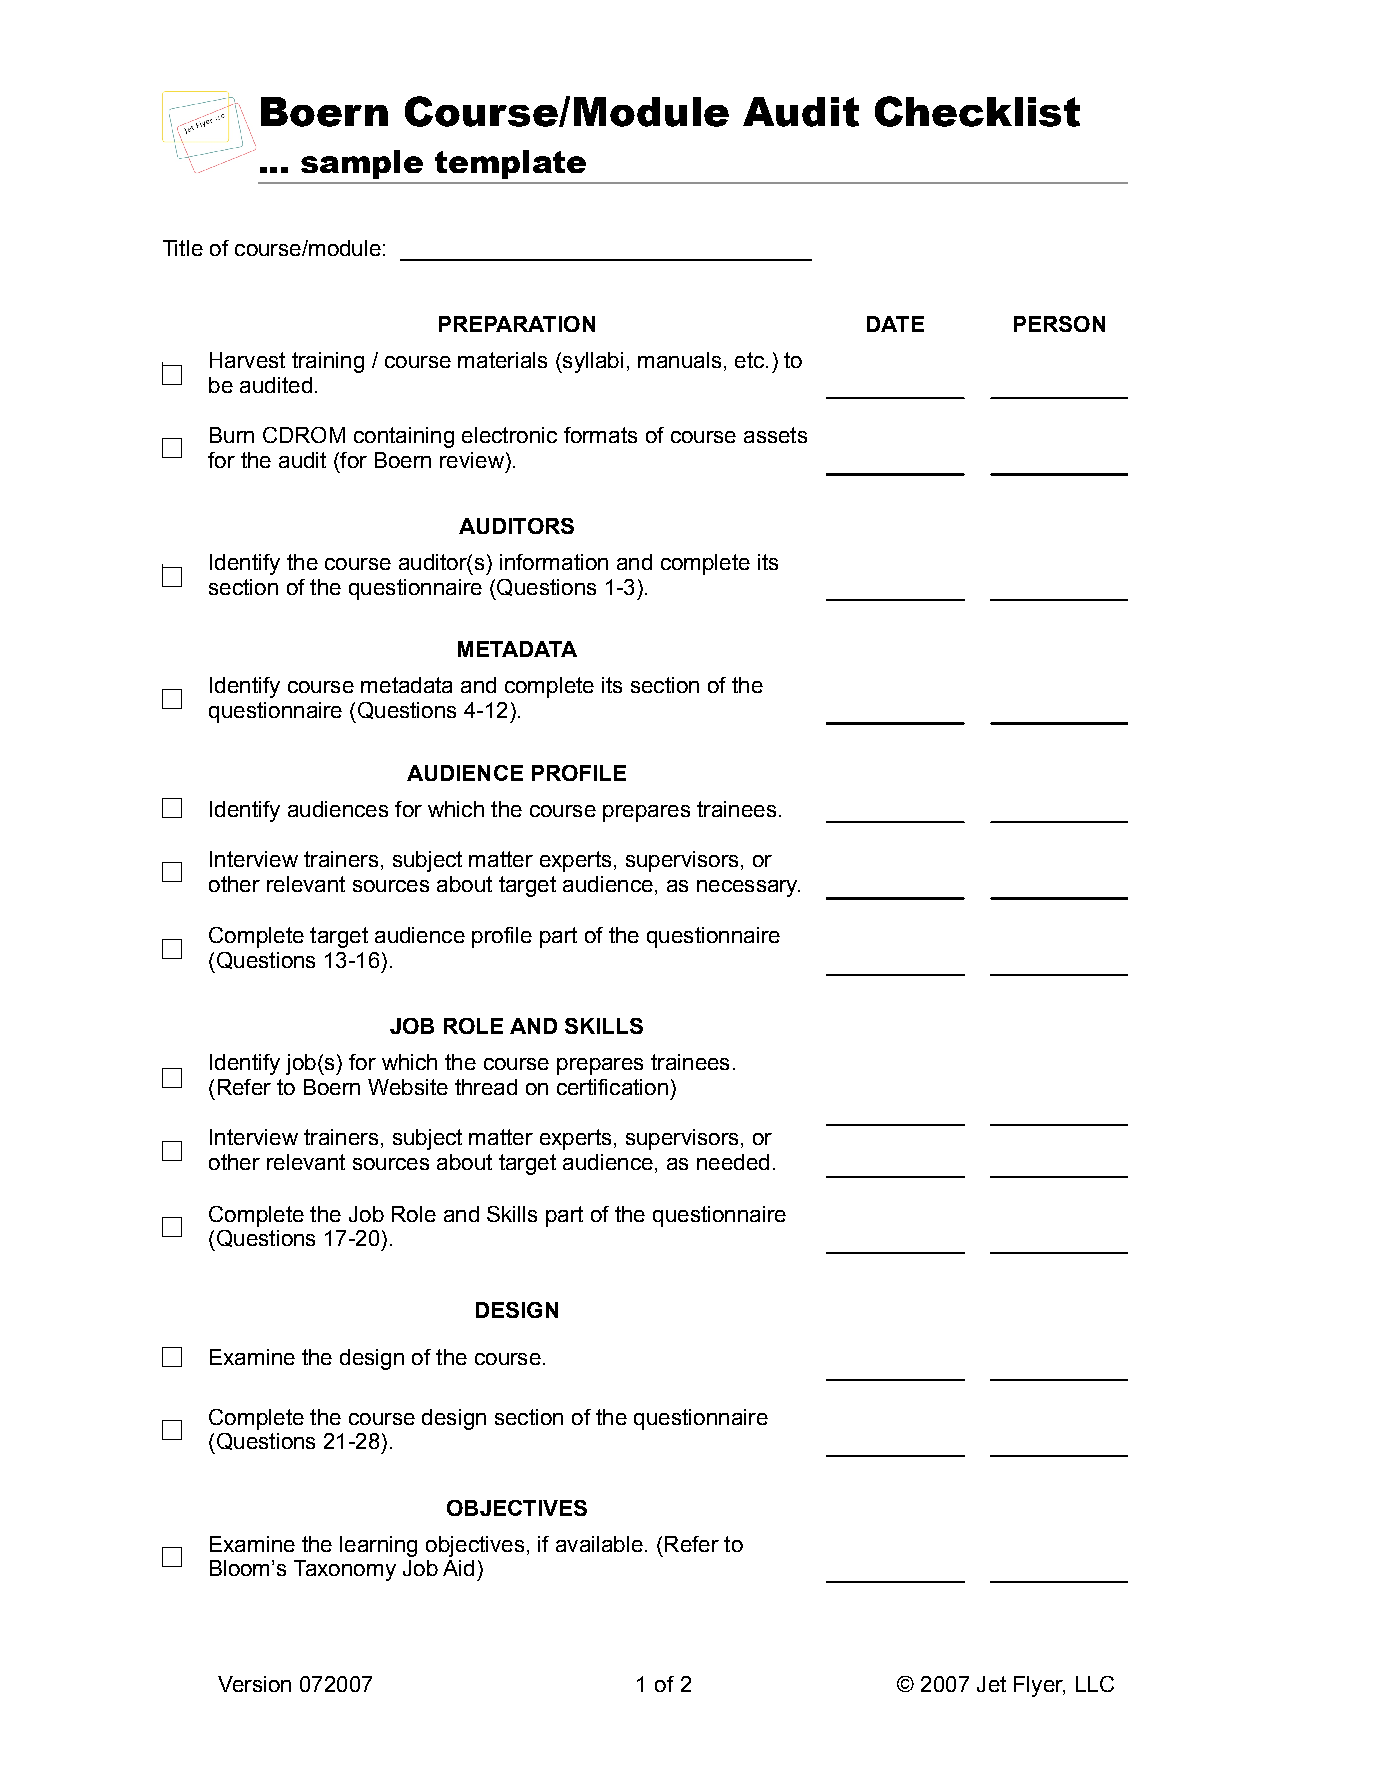 This image has height=1777, width=1373. What do you see at coordinates (733, 1162) in the image?
I see `needed` at bounding box center [733, 1162].
